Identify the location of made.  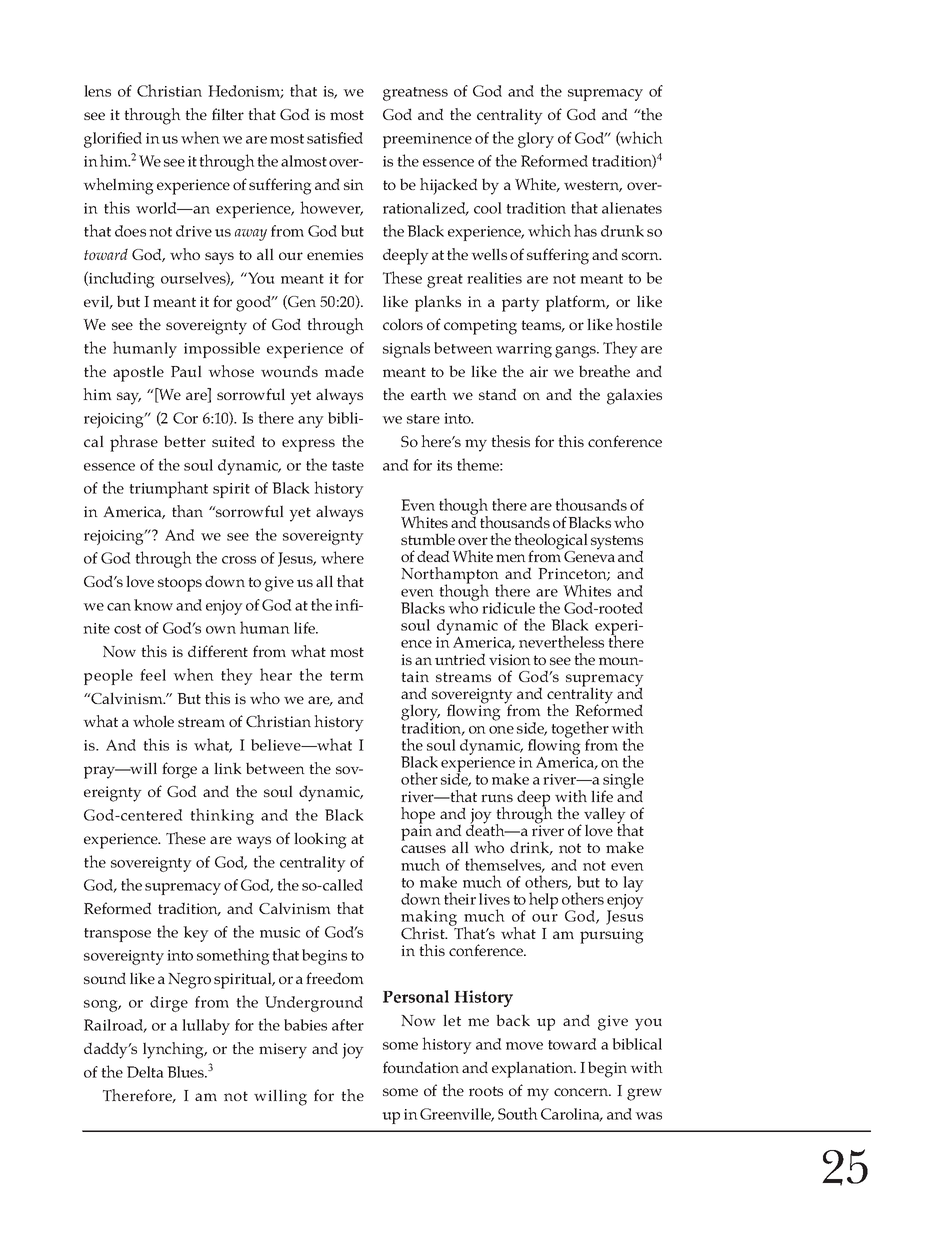
(344, 371).
